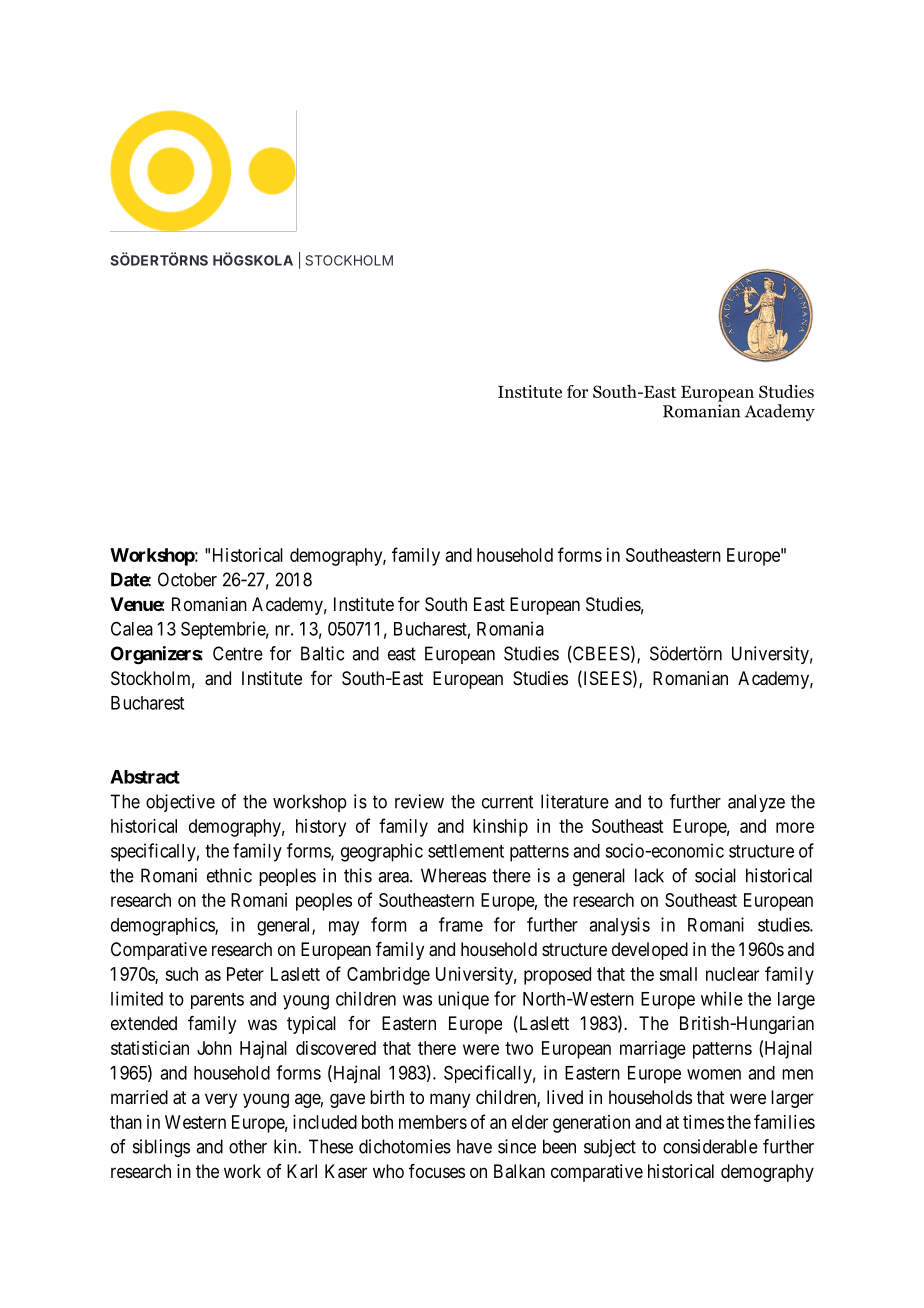 This screenshot has width=924, height=1308. What do you see at coordinates (710, 1146) in the screenshot?
I see `considerable` at bounding box center [710, 1146].
